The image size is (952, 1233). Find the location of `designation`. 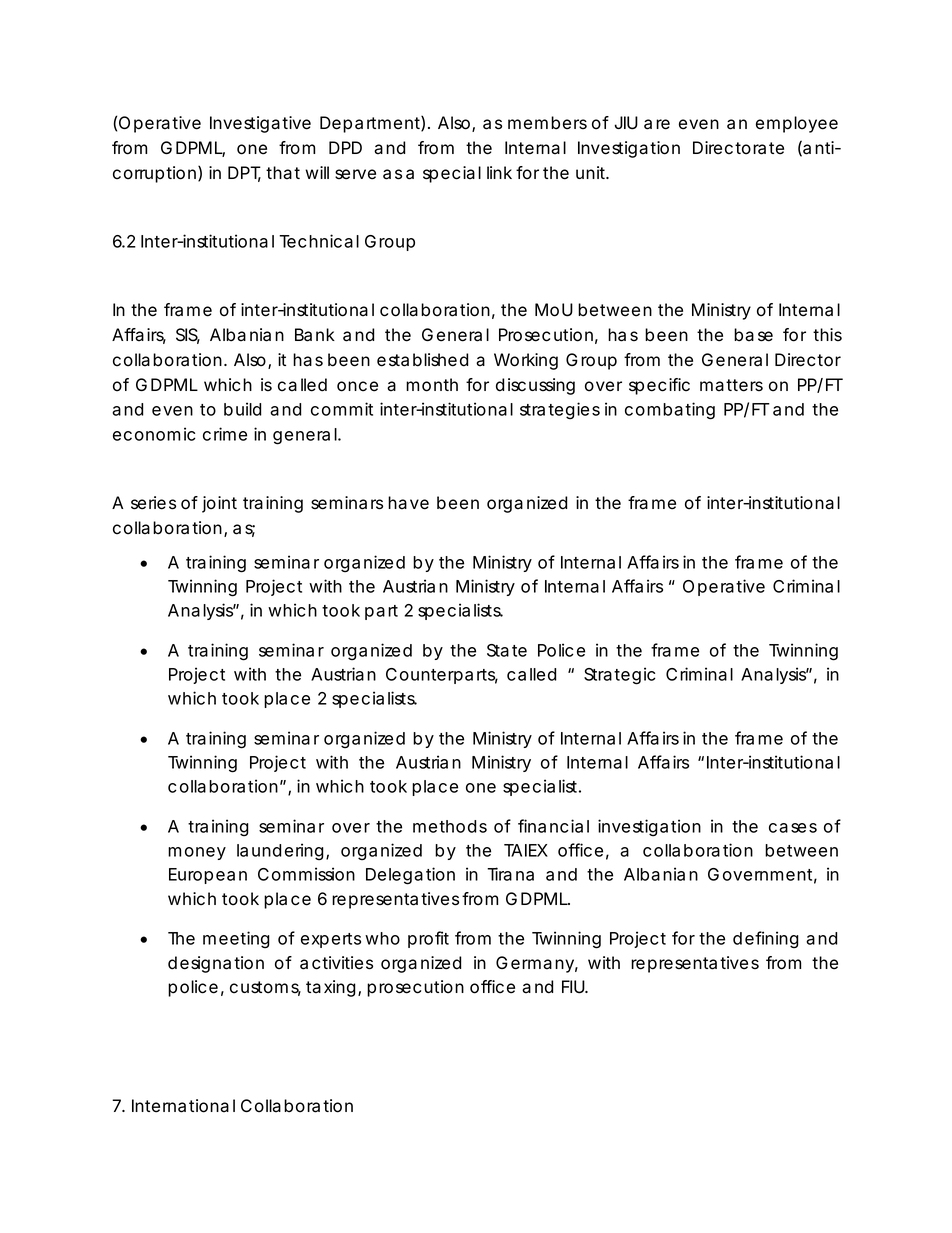

designation is located at coordinates (216, 964).
